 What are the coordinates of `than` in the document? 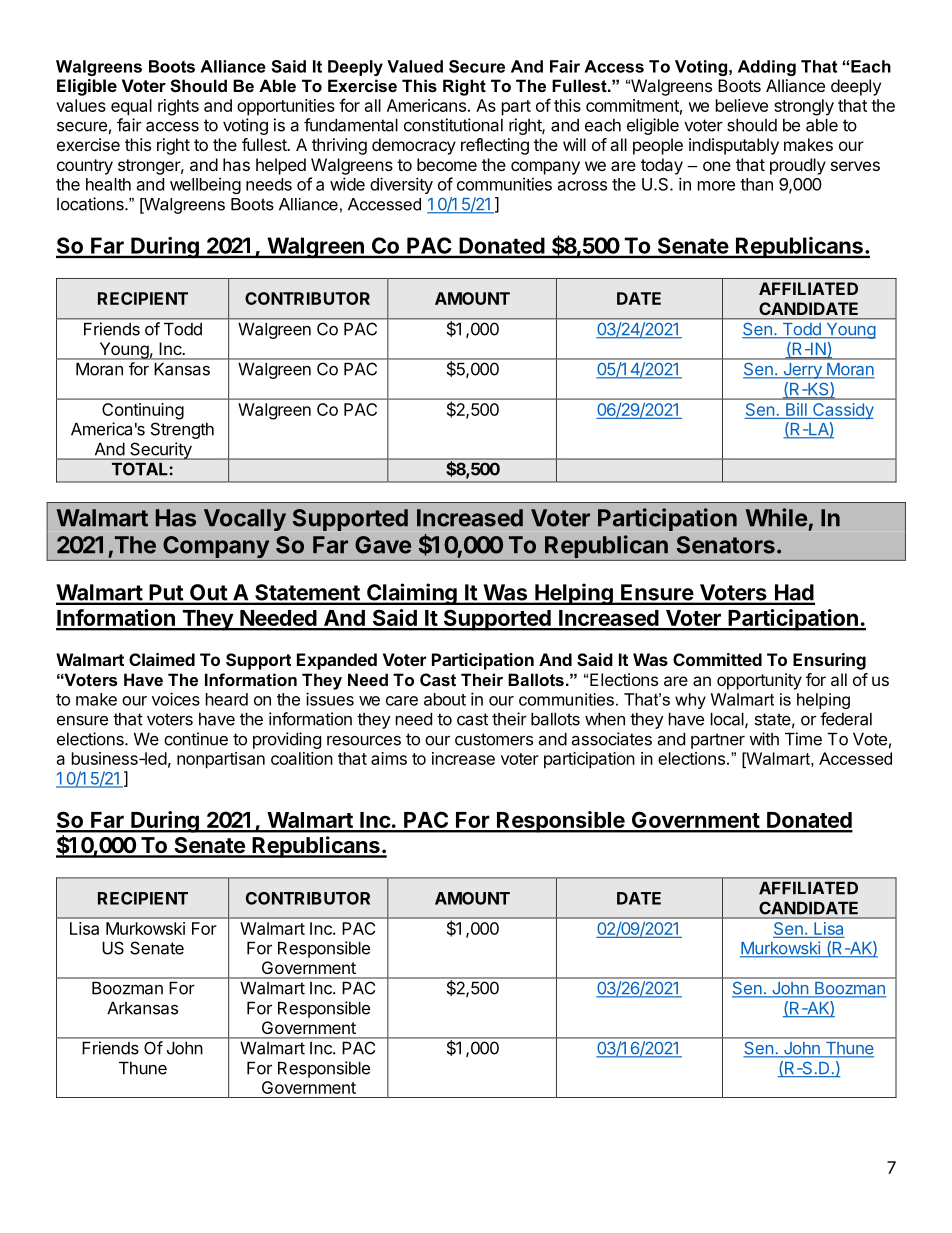 It's located at (756, 184).
